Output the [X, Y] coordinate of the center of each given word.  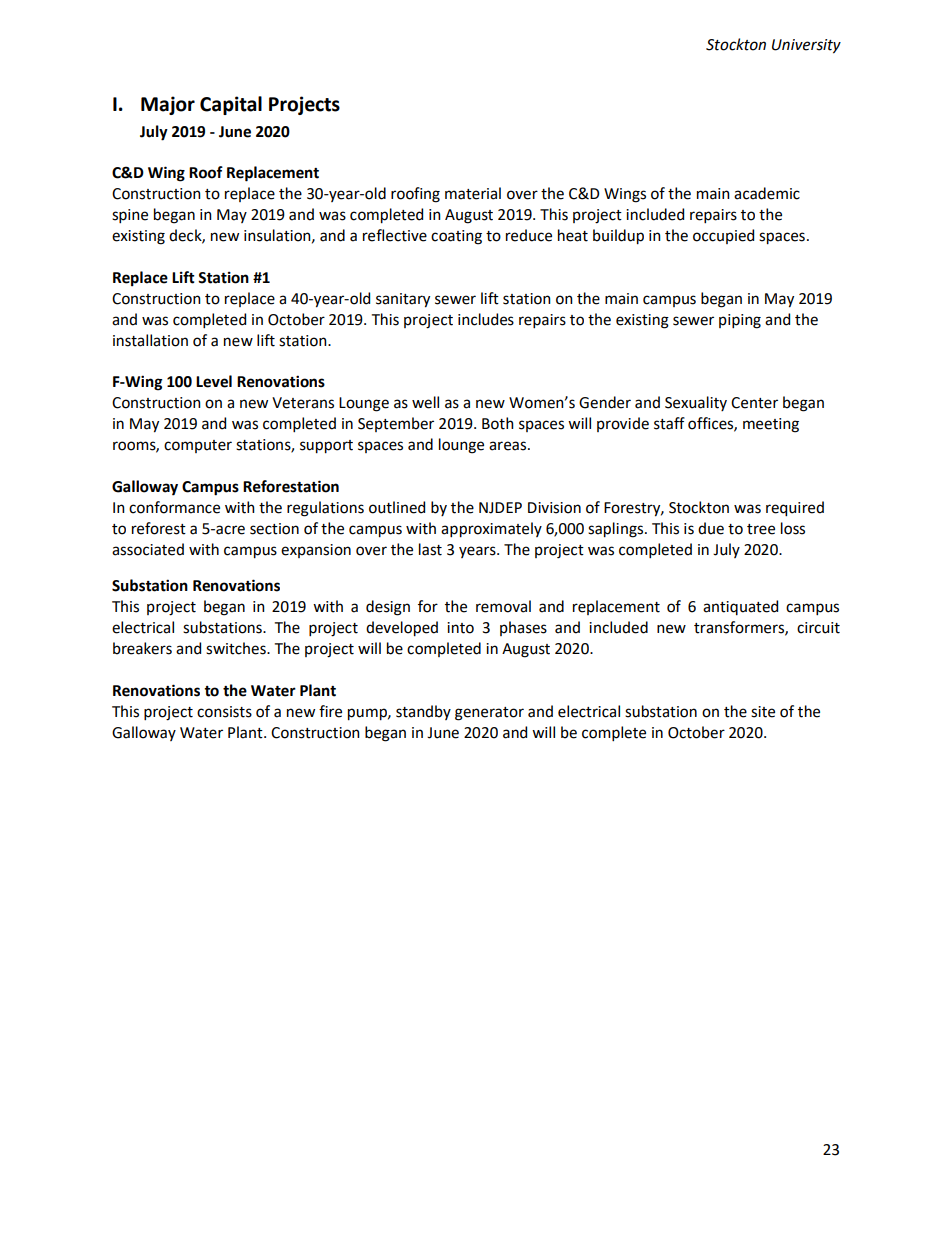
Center [754, 403]
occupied [723, 236]
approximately [491, 530]
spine [130, 216]
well [425, 402]
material [473, 193]
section [274, 529]
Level [214, 381]
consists [224, 712]
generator [489, 714]
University [806, 46]
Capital [231, 105]
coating [456, 237]
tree [761, 529]
